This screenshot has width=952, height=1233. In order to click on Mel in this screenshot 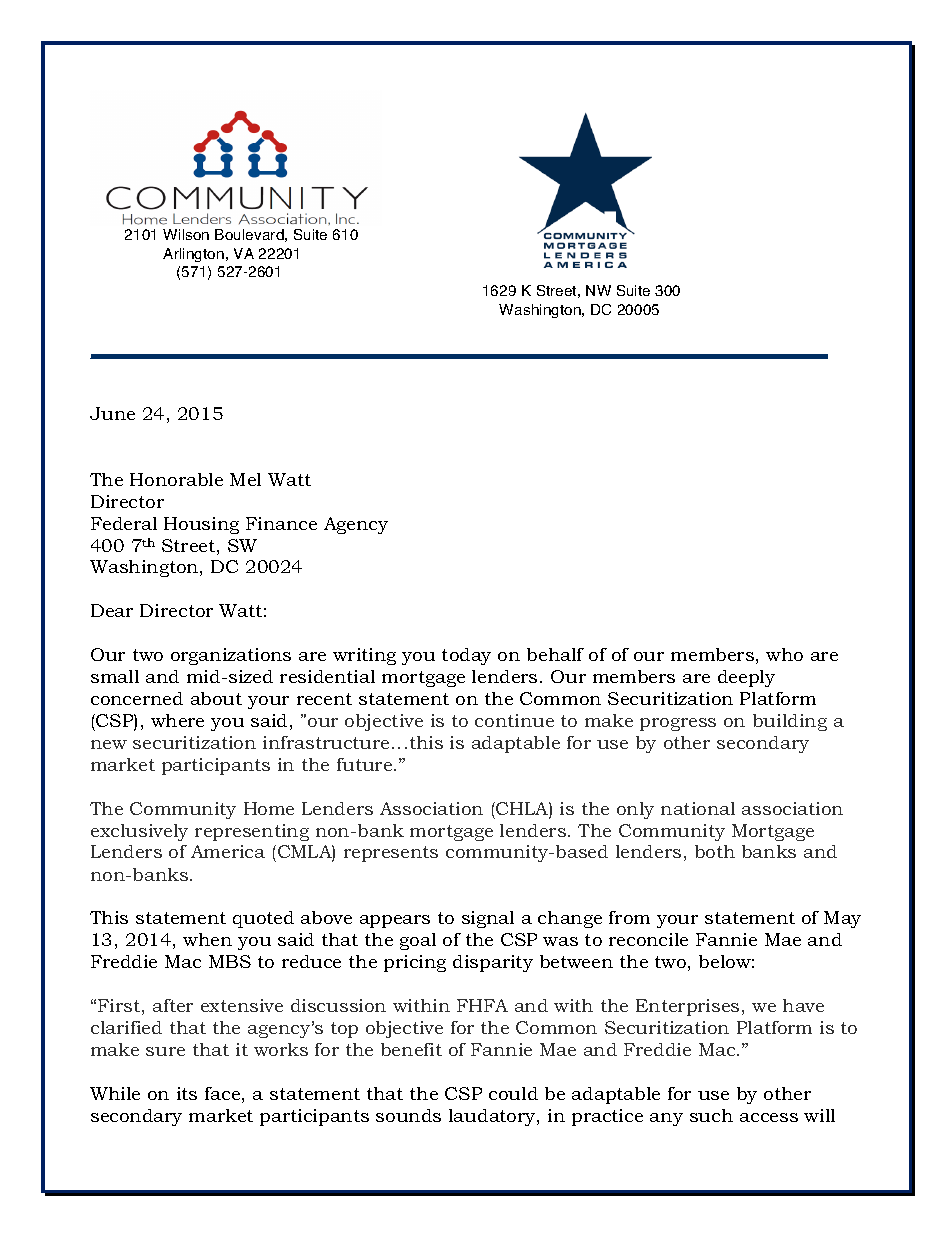, I will do `click(245, 479)`.
